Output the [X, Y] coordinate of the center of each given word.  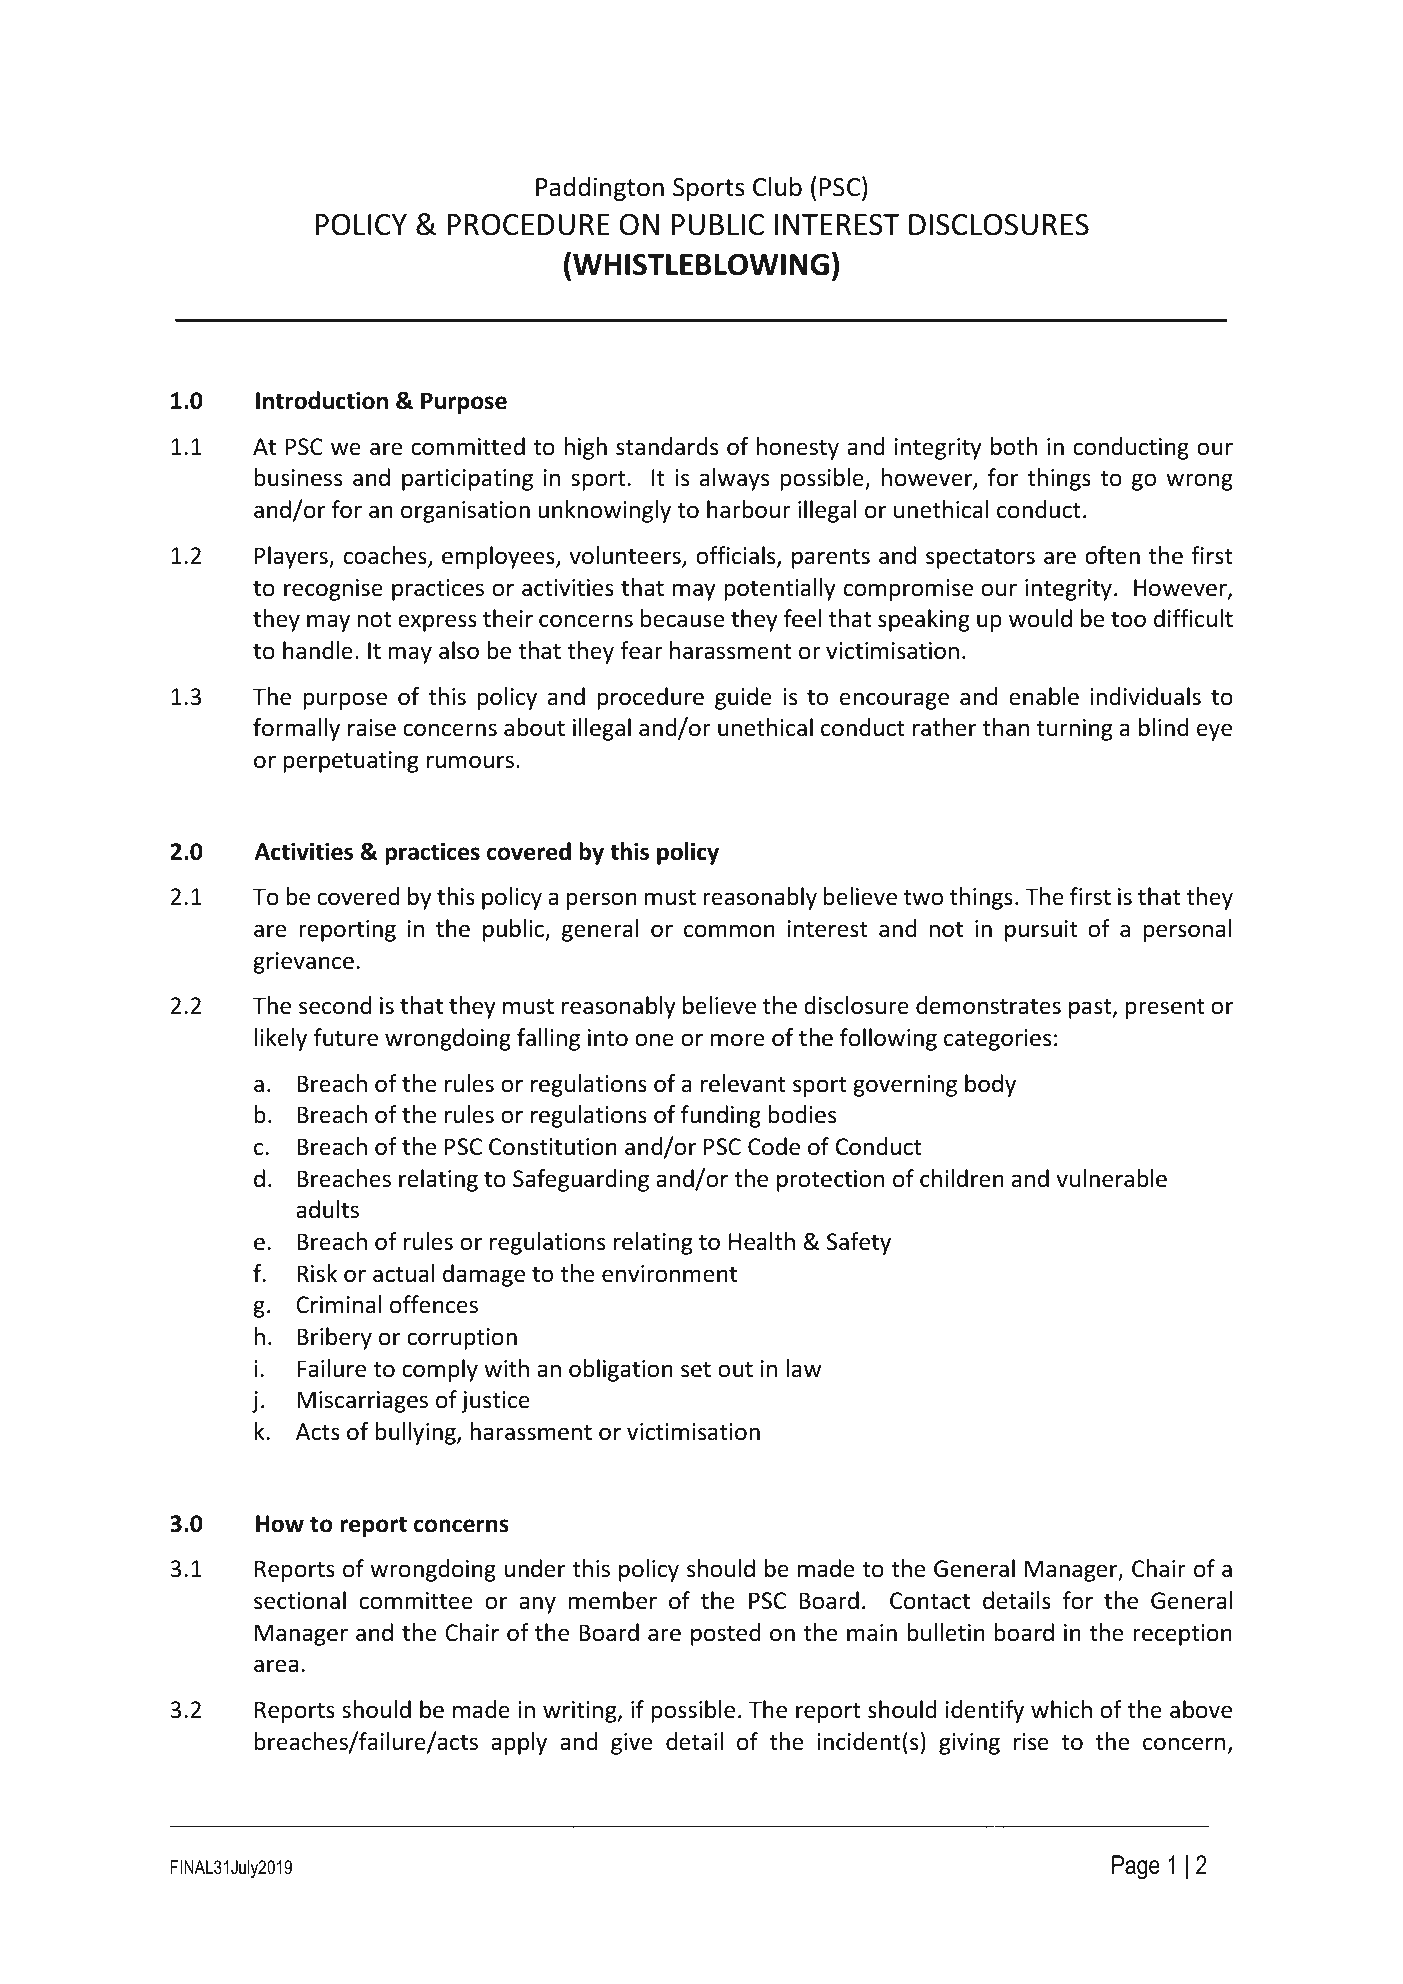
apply [519, 1743]
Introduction [322, 400]
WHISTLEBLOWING [701, 264]
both [1014, 446]
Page [1136, 1867]
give [631, 1744]
